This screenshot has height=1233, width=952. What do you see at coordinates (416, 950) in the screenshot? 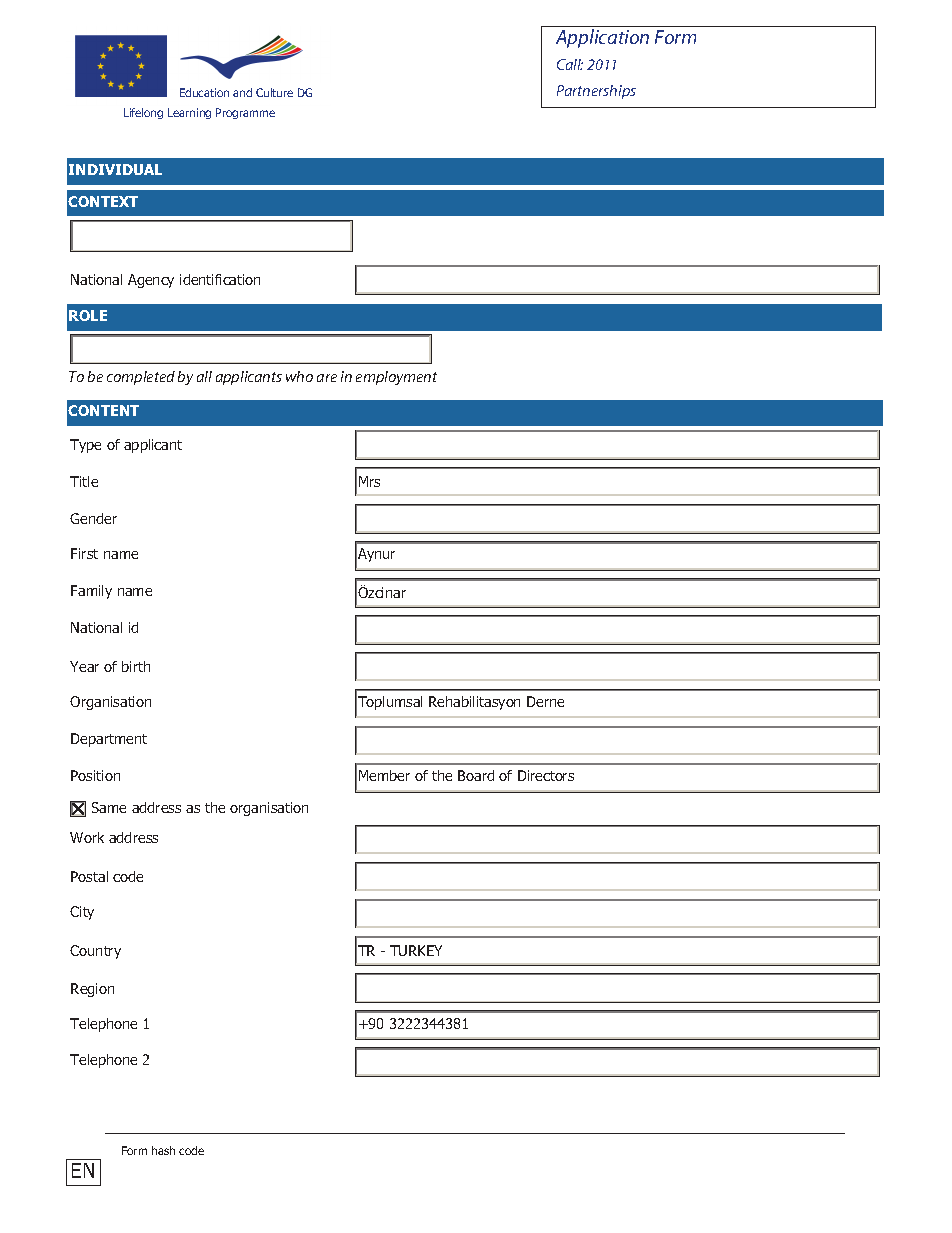
I see `TURKEY` at bounding box center [416, 950].
